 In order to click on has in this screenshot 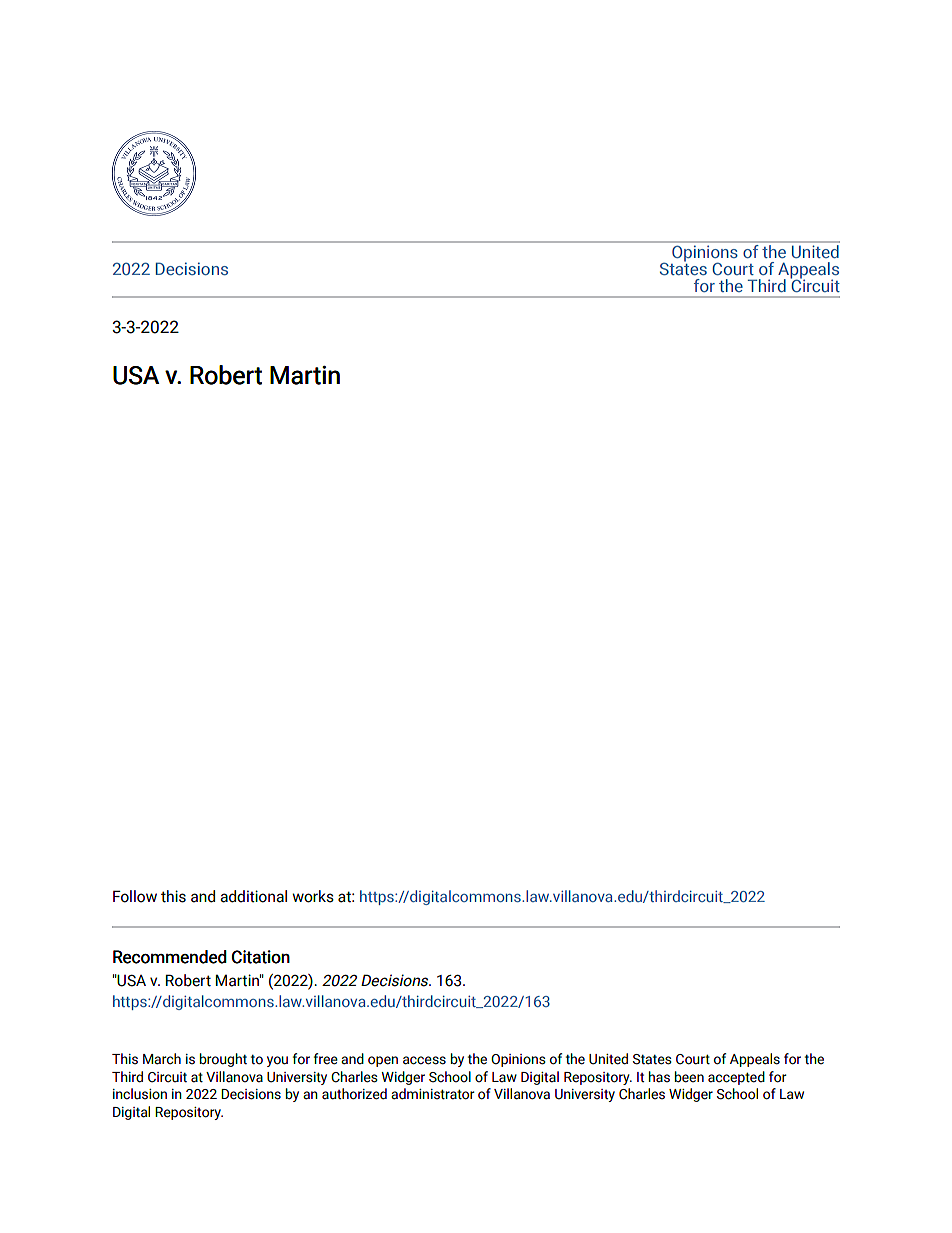, I will do `click(659, 1077)`.
